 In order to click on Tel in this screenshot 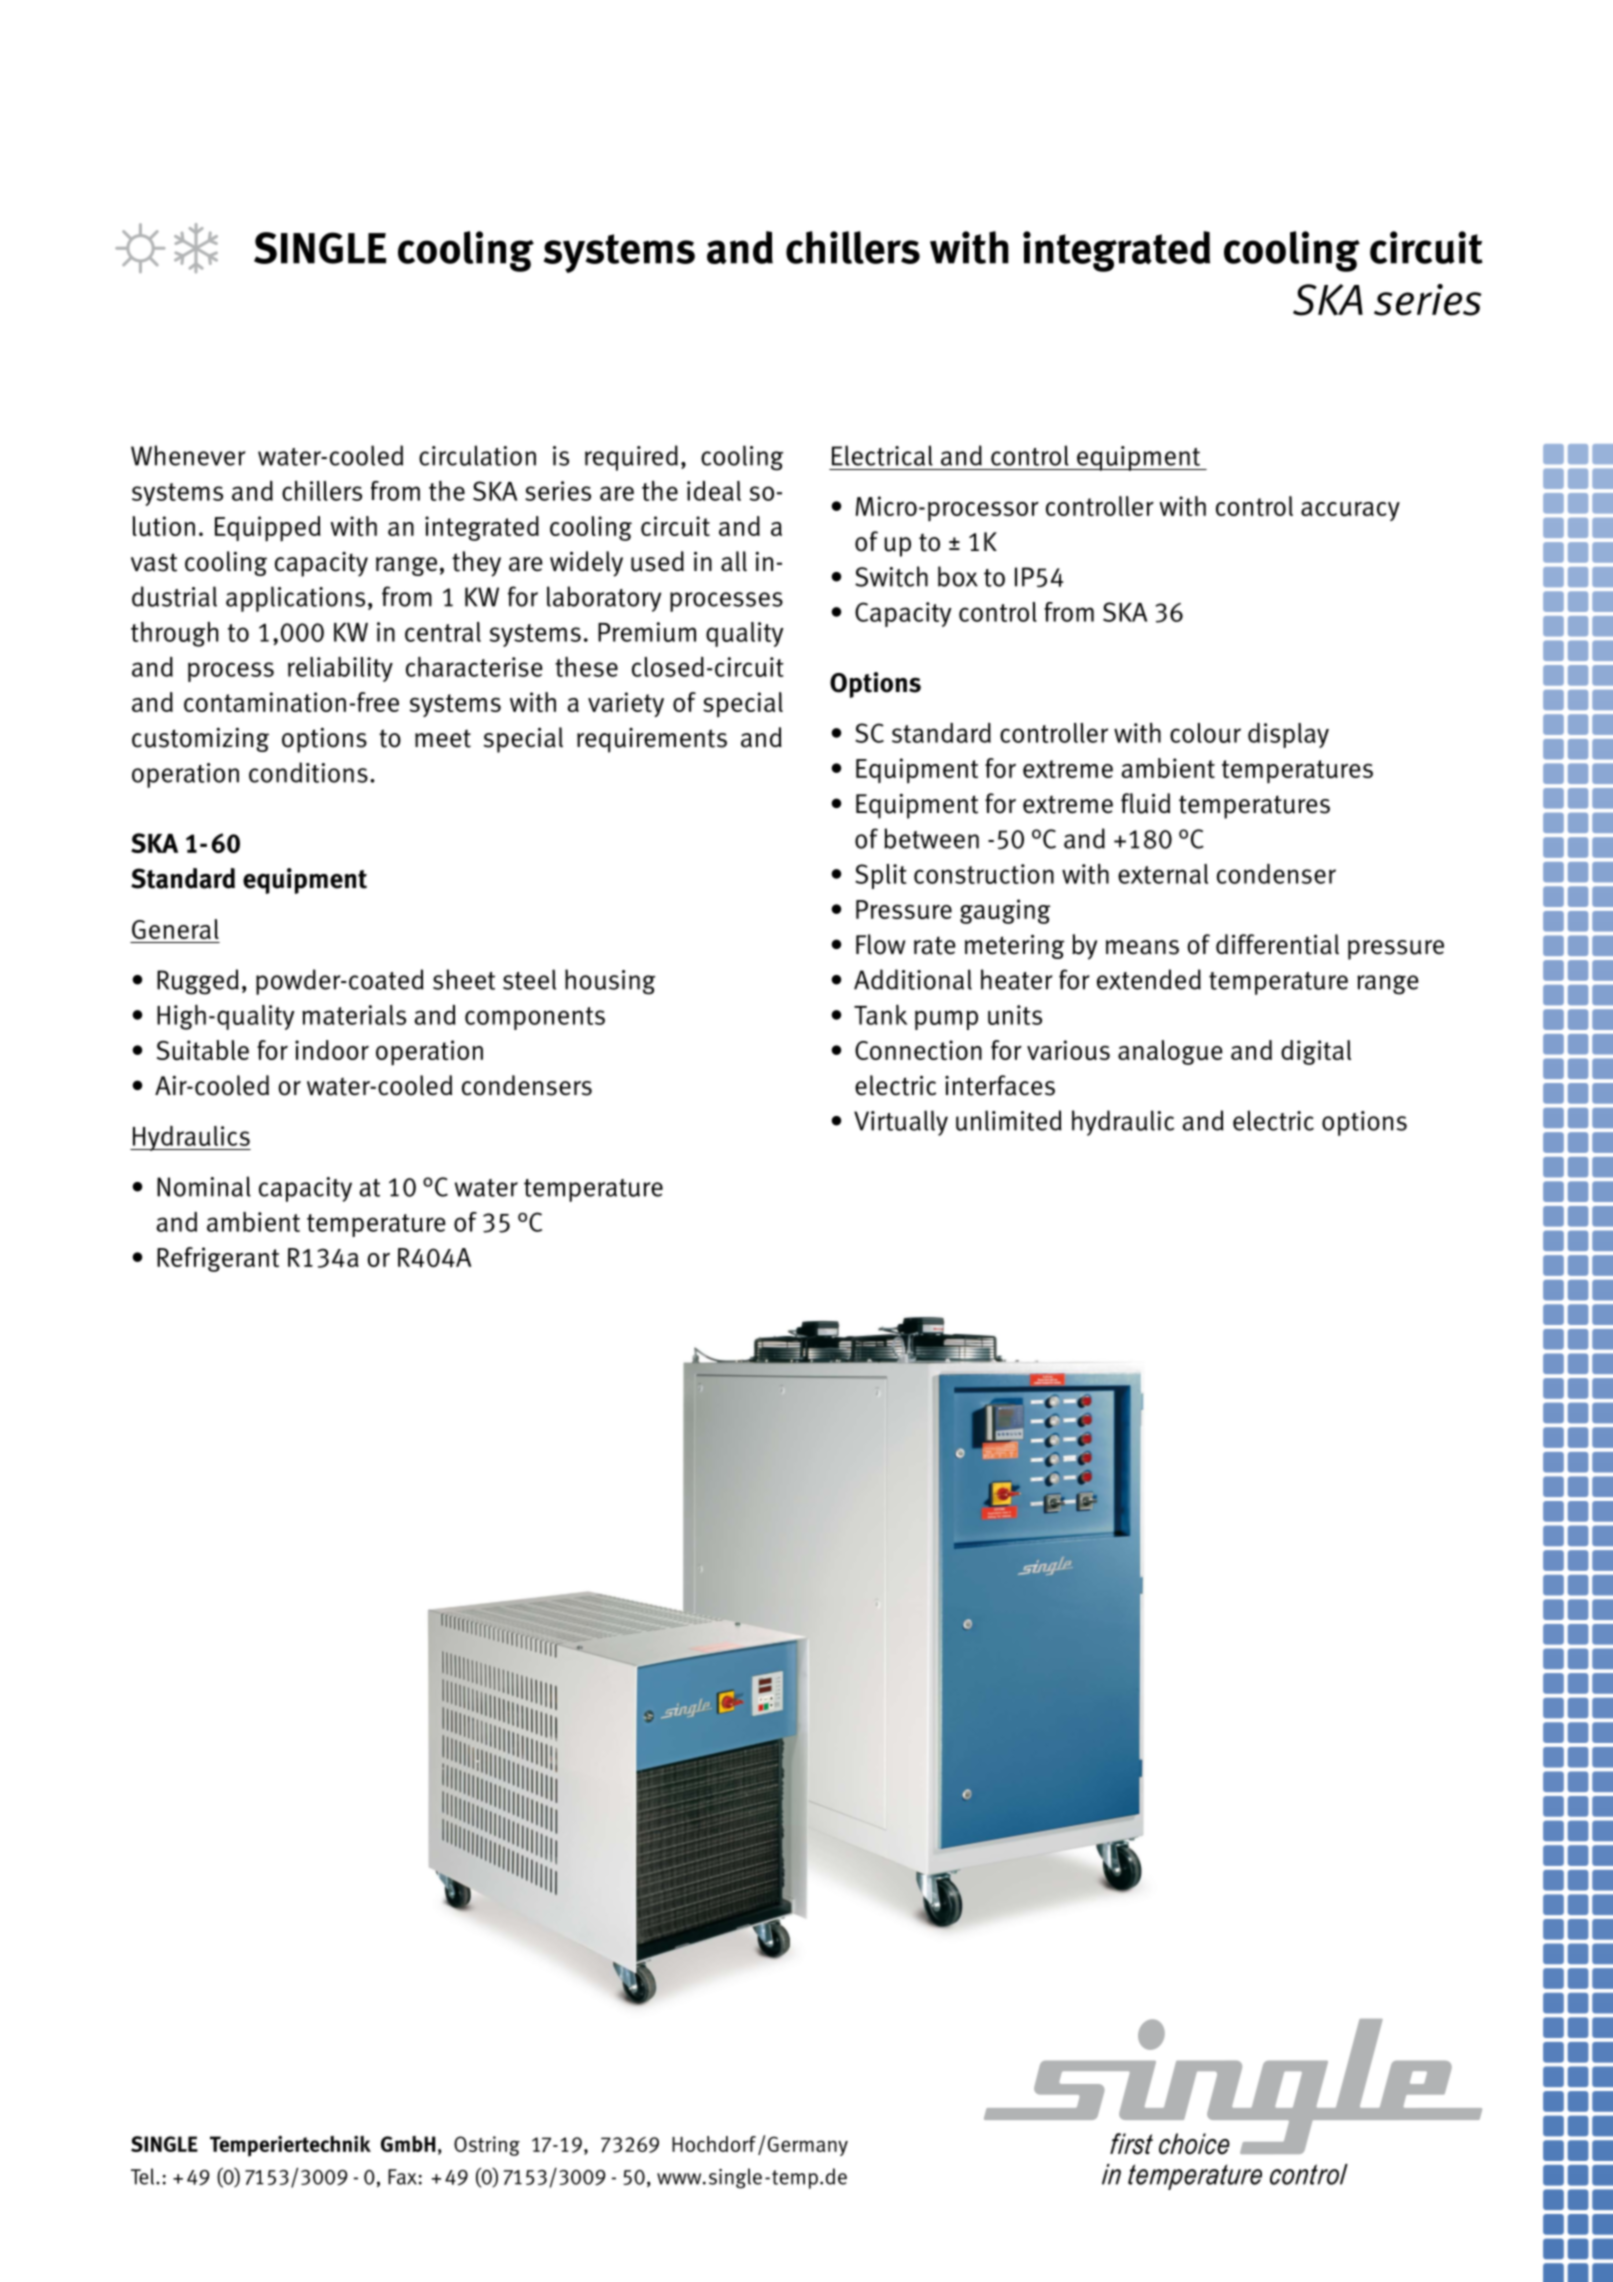, I will do `click(144, 2176)`.
